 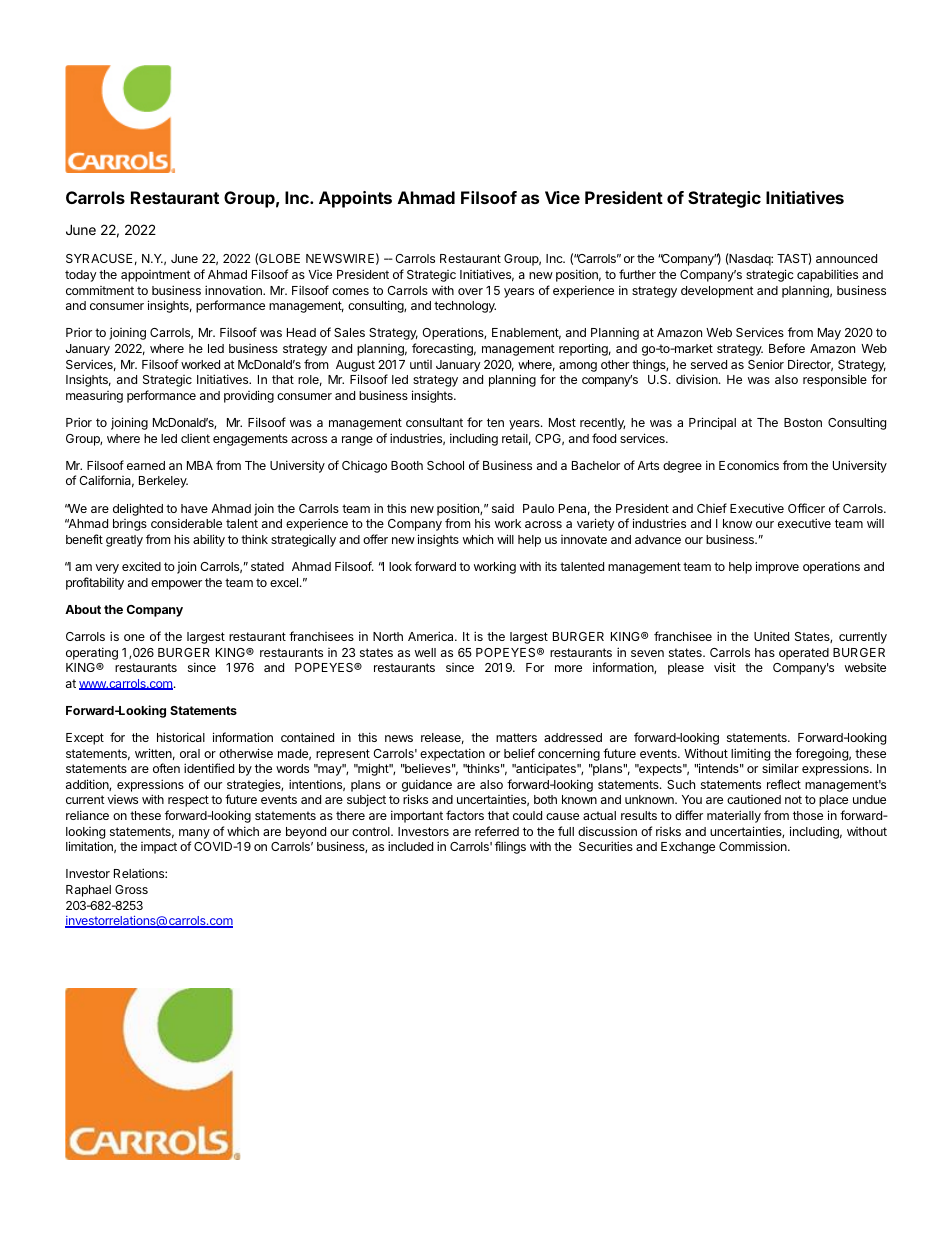 I want to click on Appoints, so click(x=355, y=199).
